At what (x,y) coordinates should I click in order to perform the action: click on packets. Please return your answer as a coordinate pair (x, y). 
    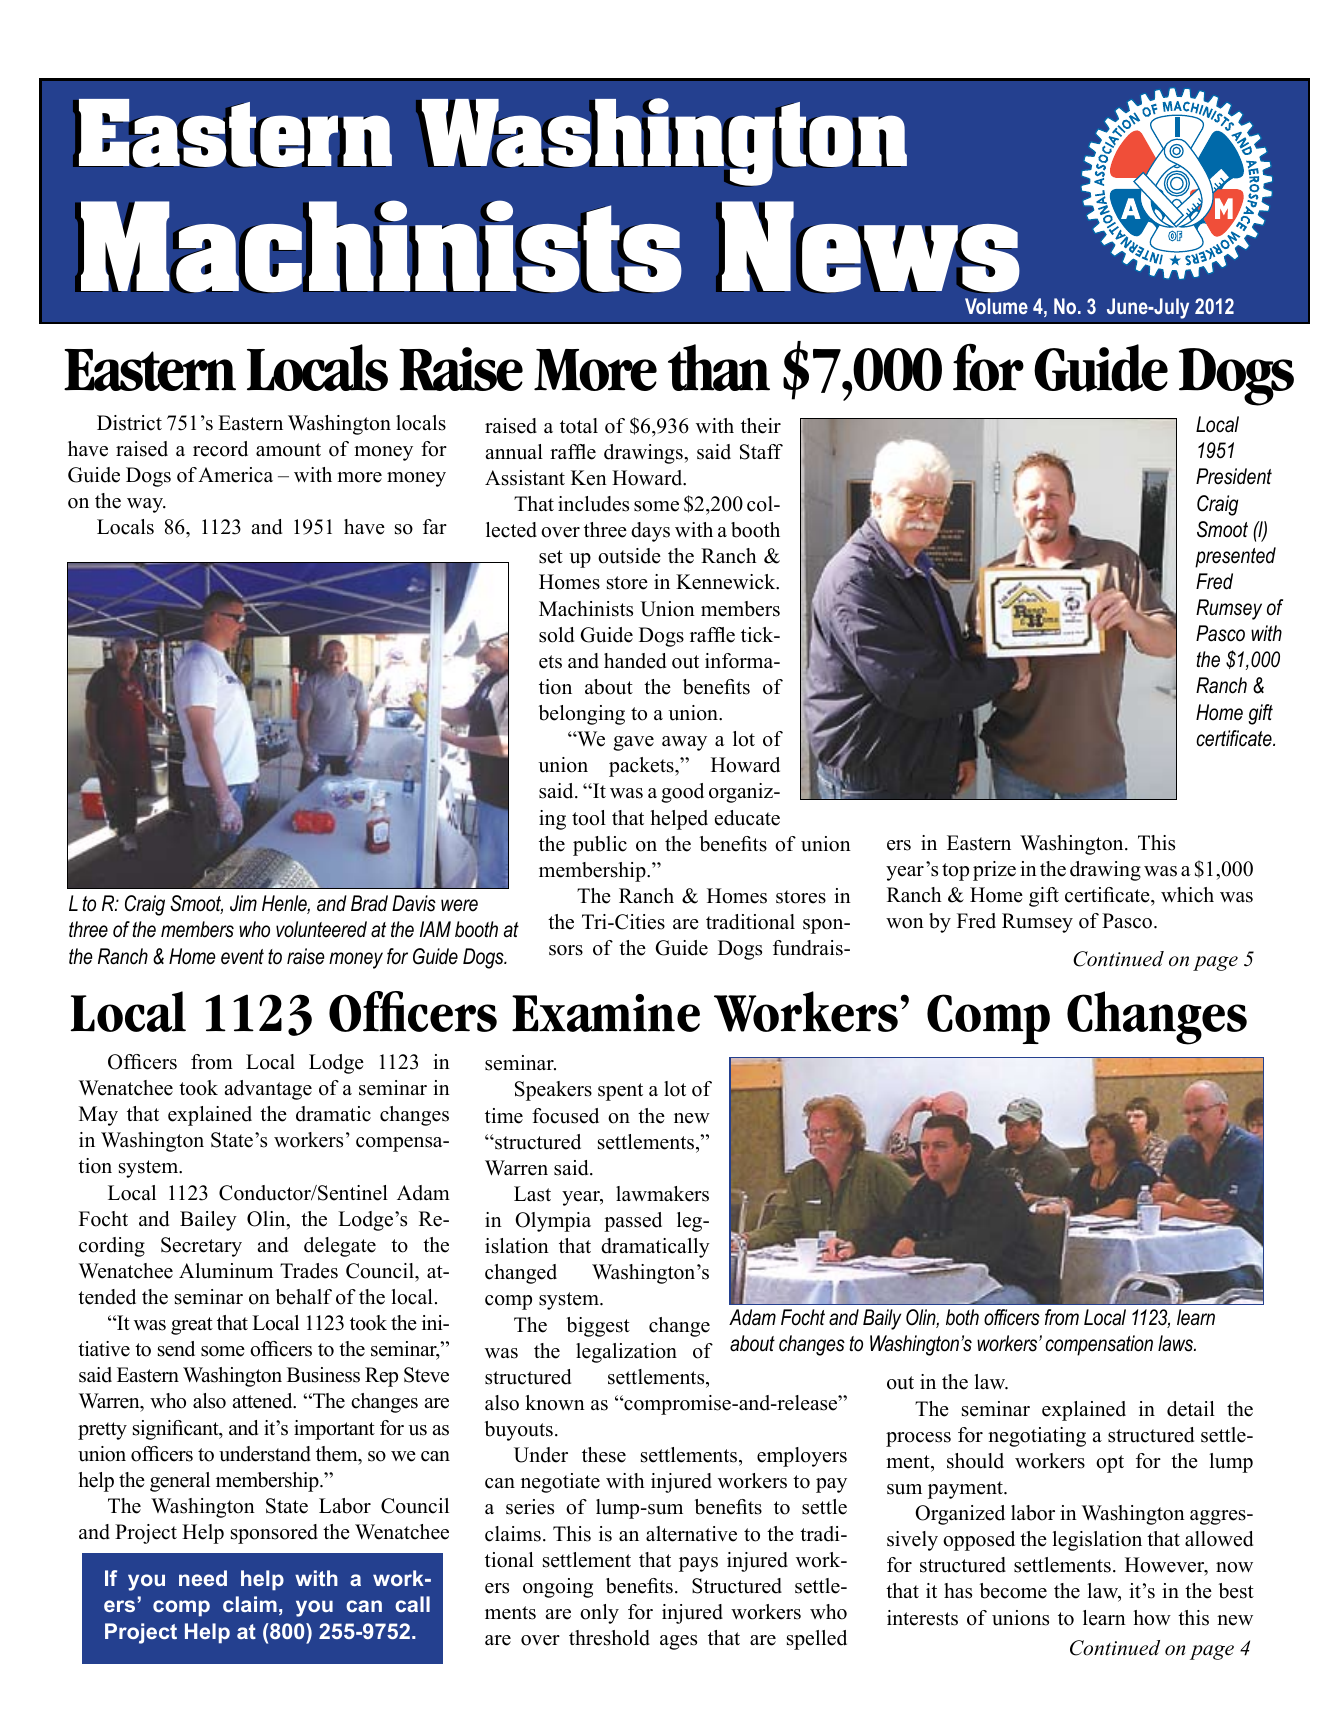
    Looking at the image, I should click on (642, 767).
